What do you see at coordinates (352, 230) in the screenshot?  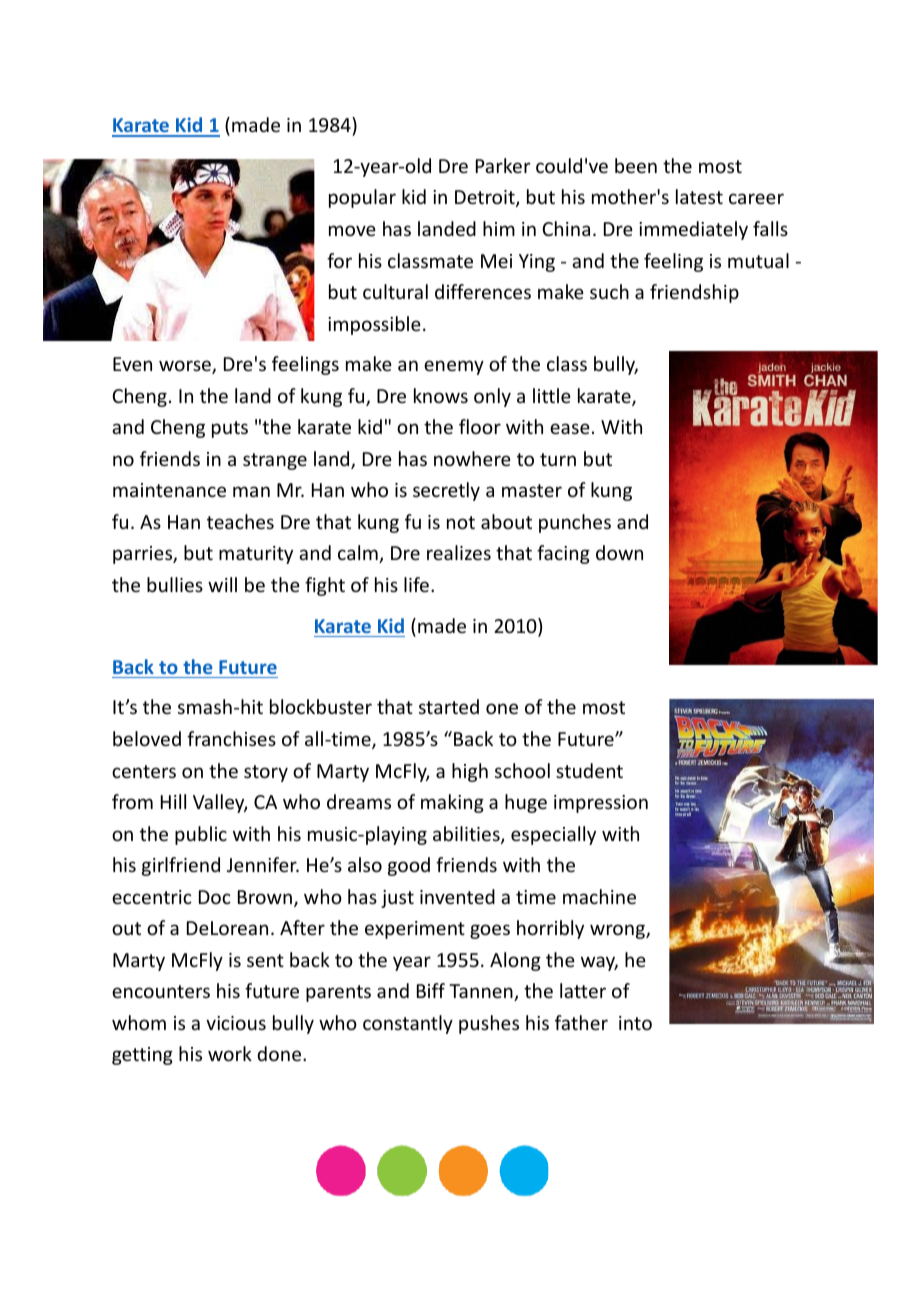 I see `move` at bounding box center [352, 230].
